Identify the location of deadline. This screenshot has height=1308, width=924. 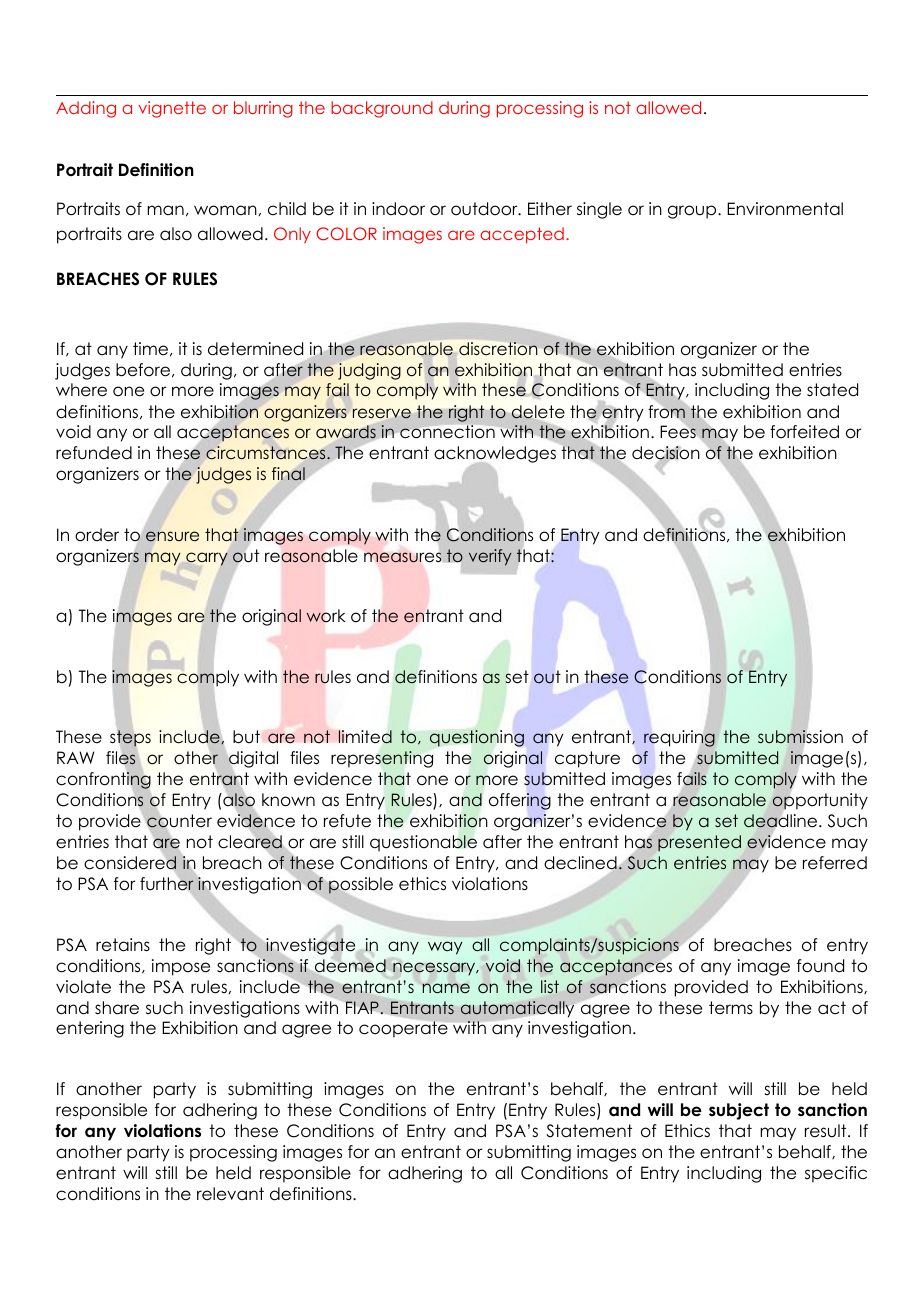
(782, 821).
